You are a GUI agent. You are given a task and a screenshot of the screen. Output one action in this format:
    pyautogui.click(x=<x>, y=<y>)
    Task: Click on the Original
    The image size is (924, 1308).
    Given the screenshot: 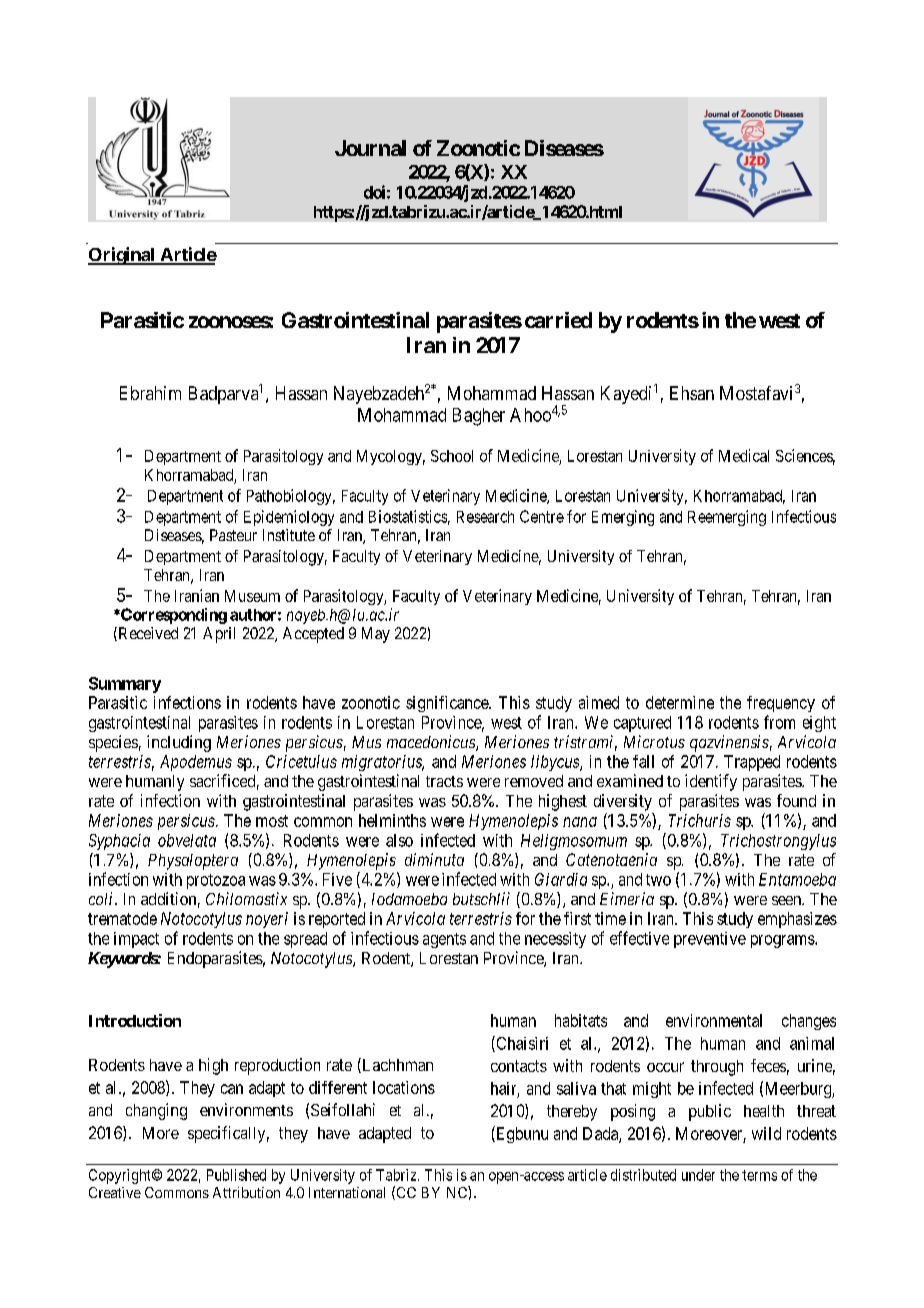 What is the action you would take?
    pyautogui.click(x=122, y=256)
